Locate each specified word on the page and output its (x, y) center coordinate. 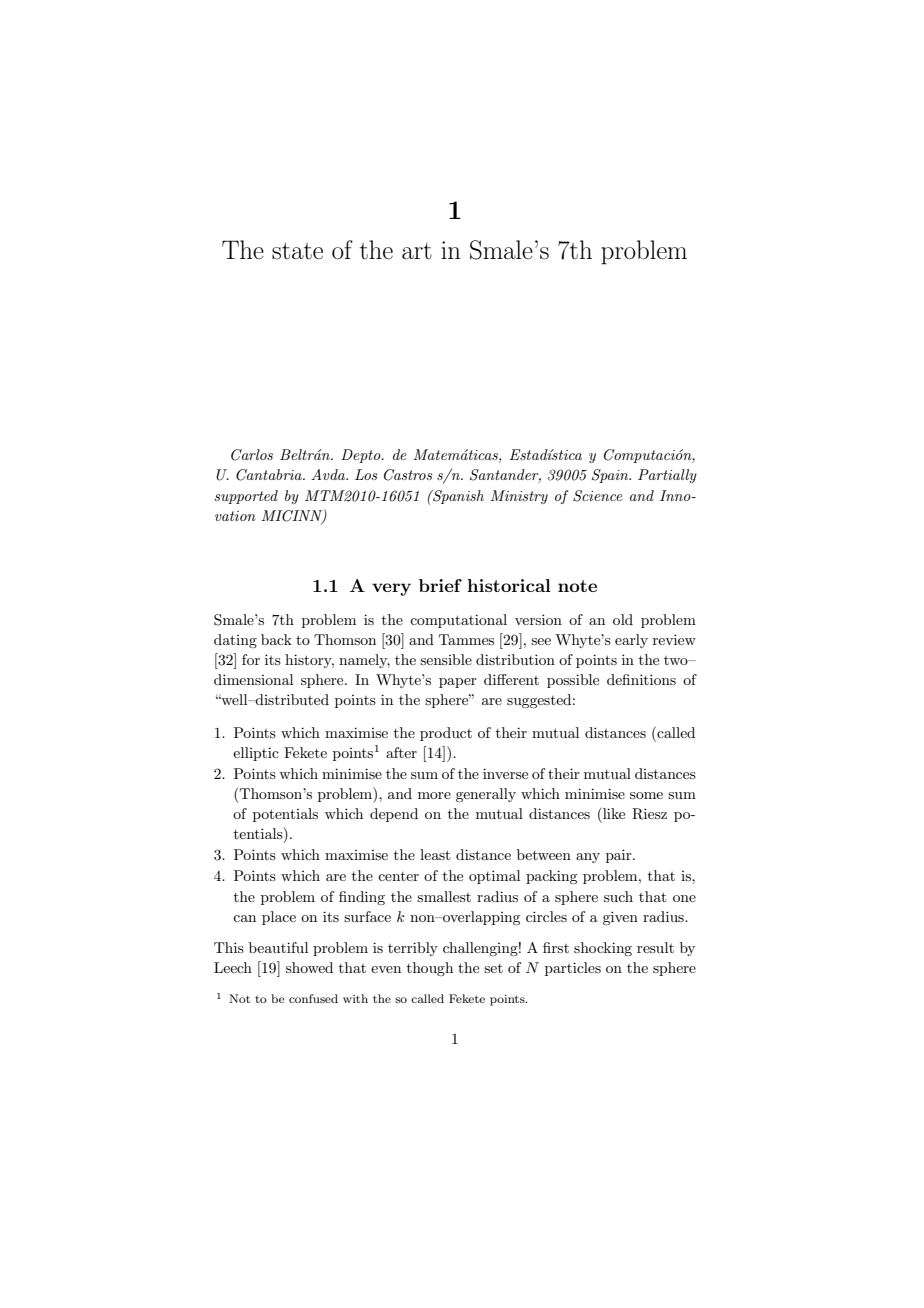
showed (309, 967)
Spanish (457, 496)
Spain (611, 476)
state (297, 251)
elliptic (256, 754)
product (446, 734)
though (430, 969)
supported (246, 497)
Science (598, 496)
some (646, 795)
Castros (408, 475)
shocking (603, 949)
